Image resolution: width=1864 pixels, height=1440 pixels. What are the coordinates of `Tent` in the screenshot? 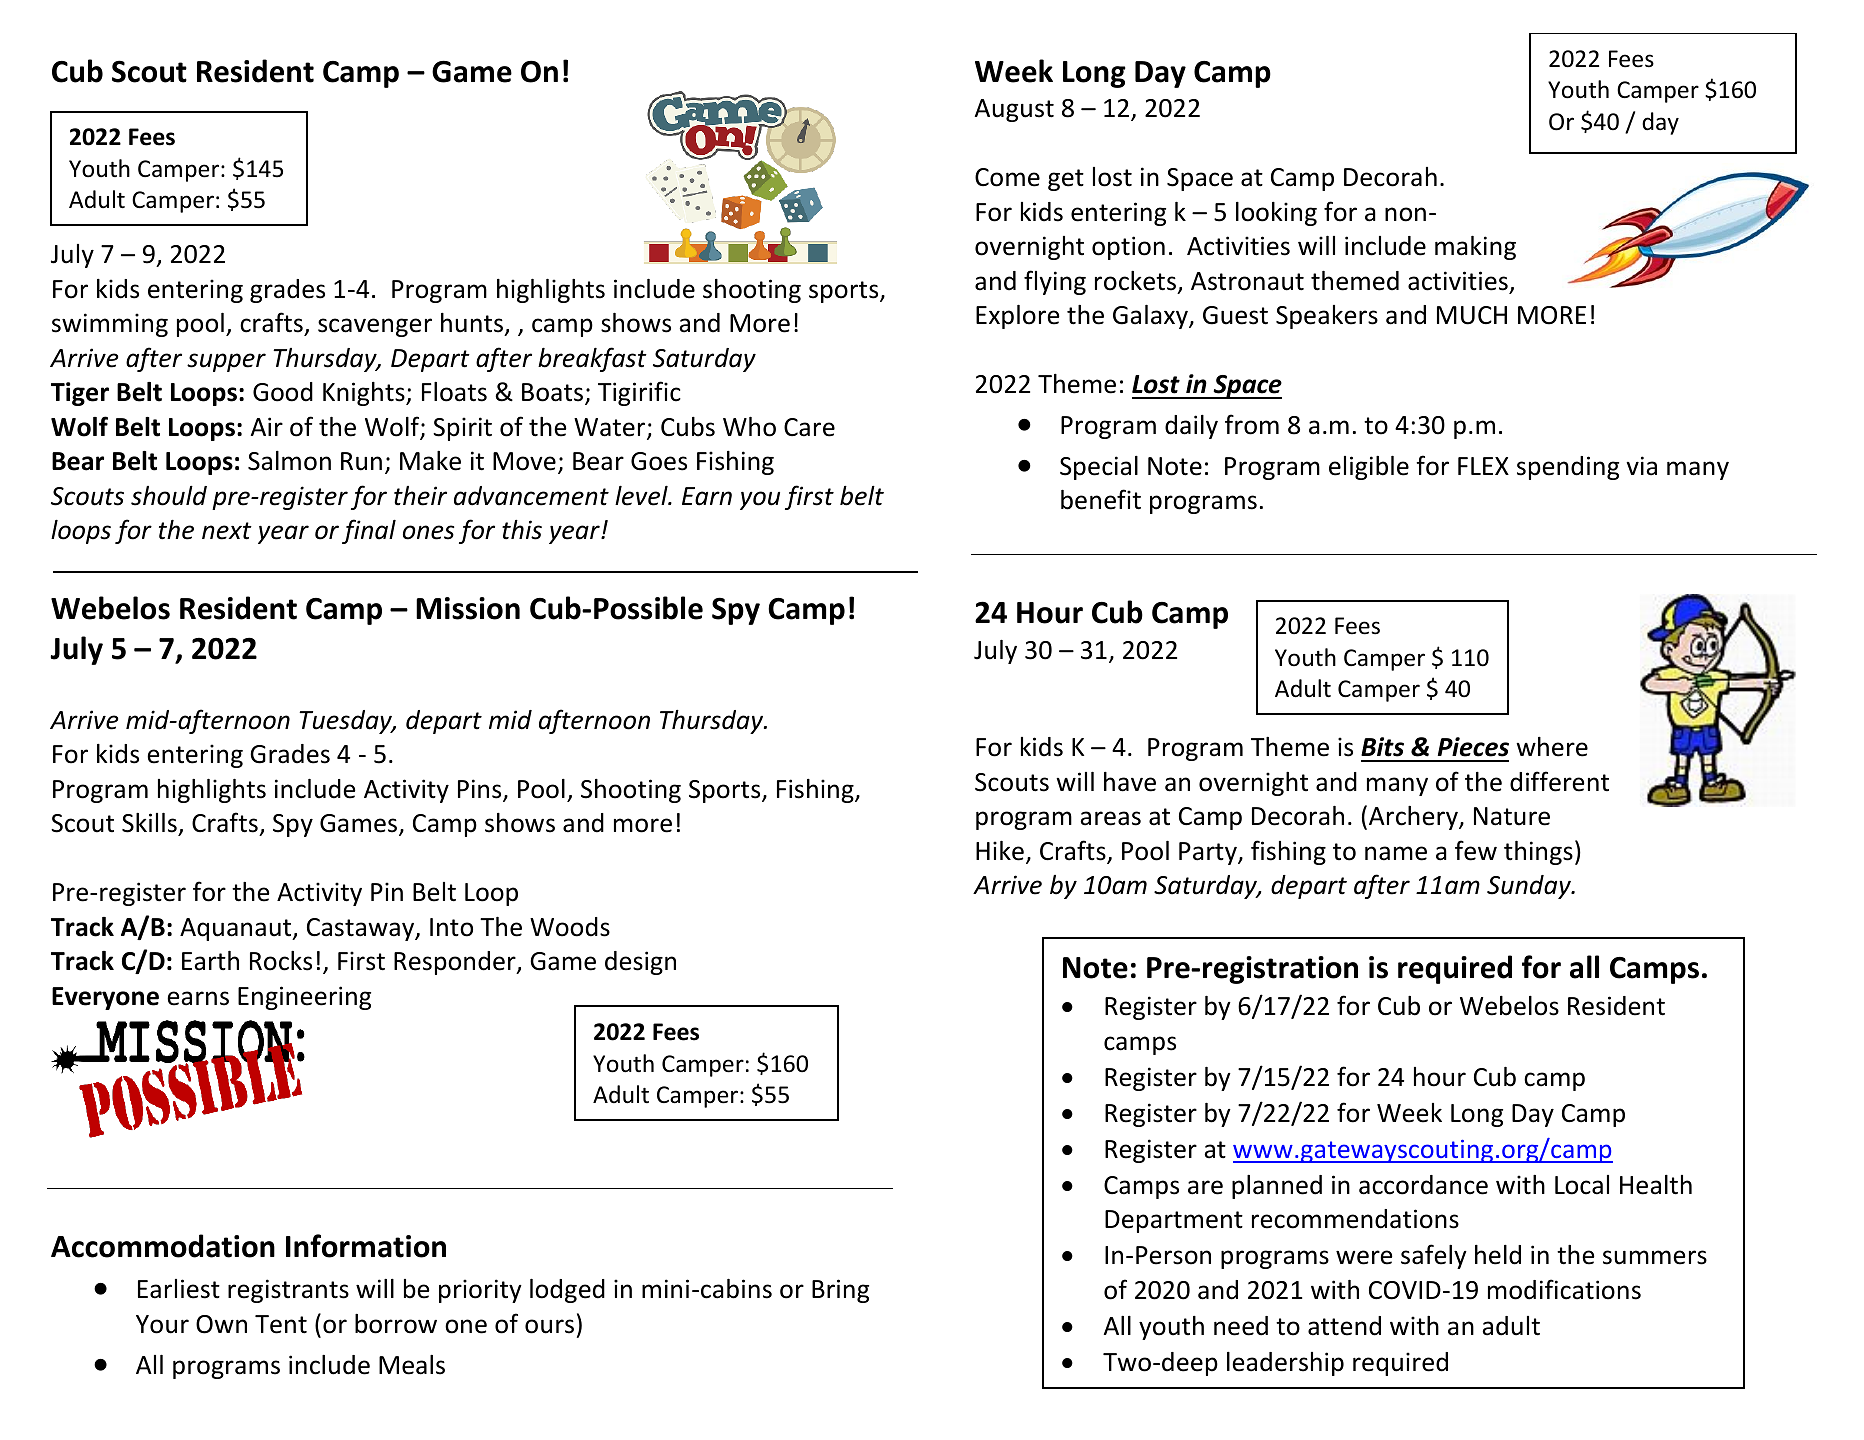 It's located at (281, 1324).
